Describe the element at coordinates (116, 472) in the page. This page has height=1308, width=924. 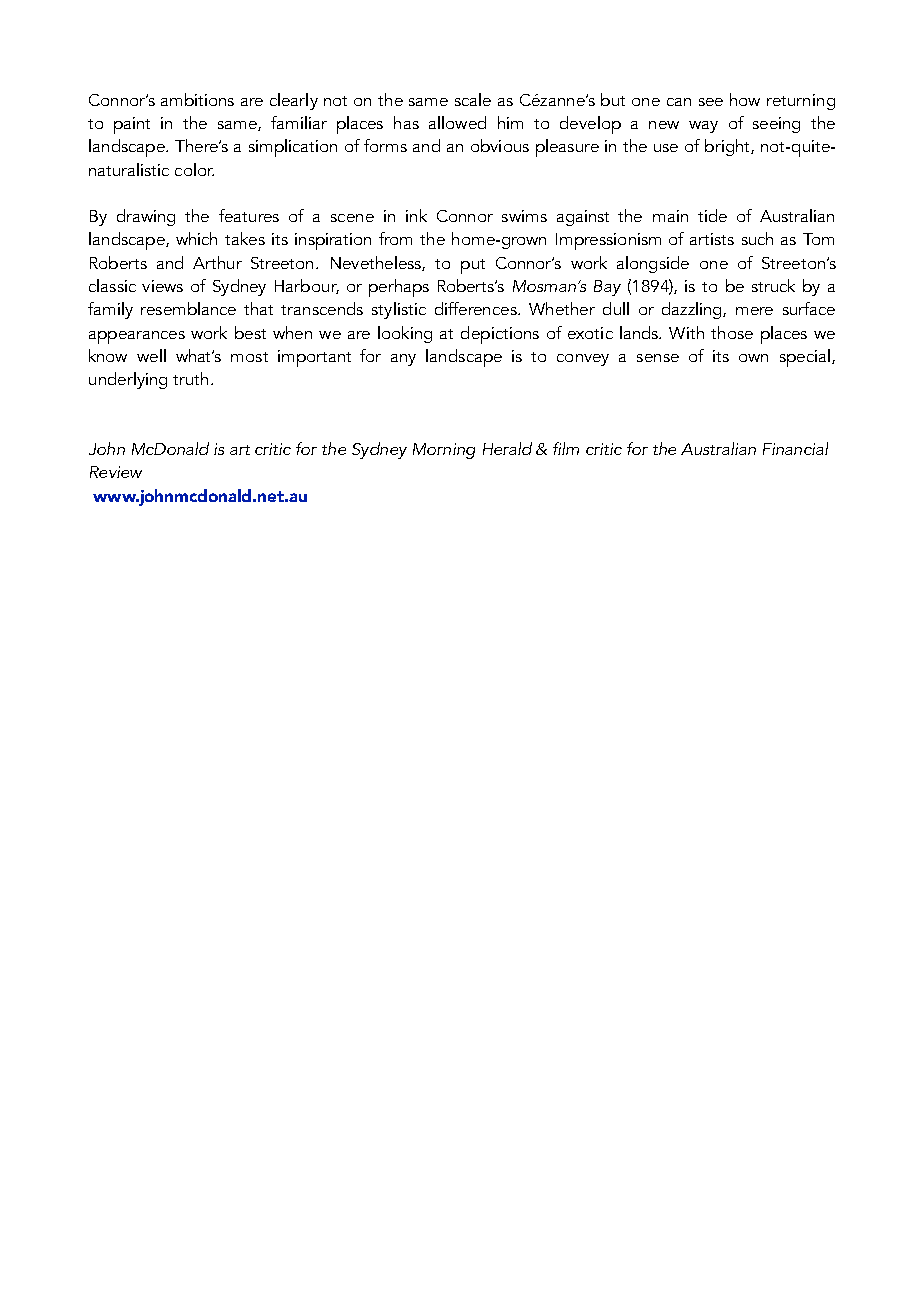
I see `Review` at that location.
